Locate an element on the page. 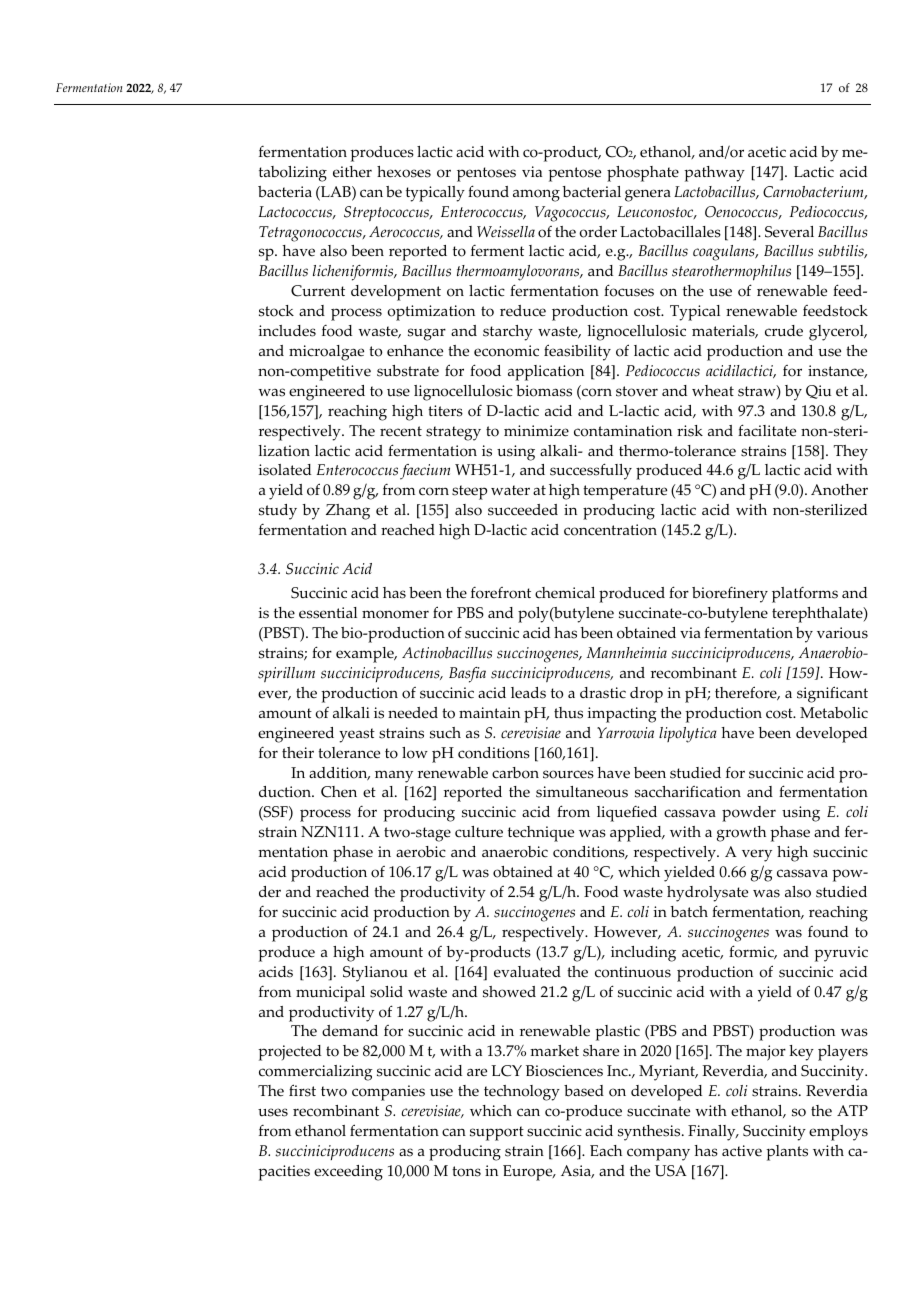 The width and height of the document is (924, 1308). addition is located at coordinates (339, 774).
